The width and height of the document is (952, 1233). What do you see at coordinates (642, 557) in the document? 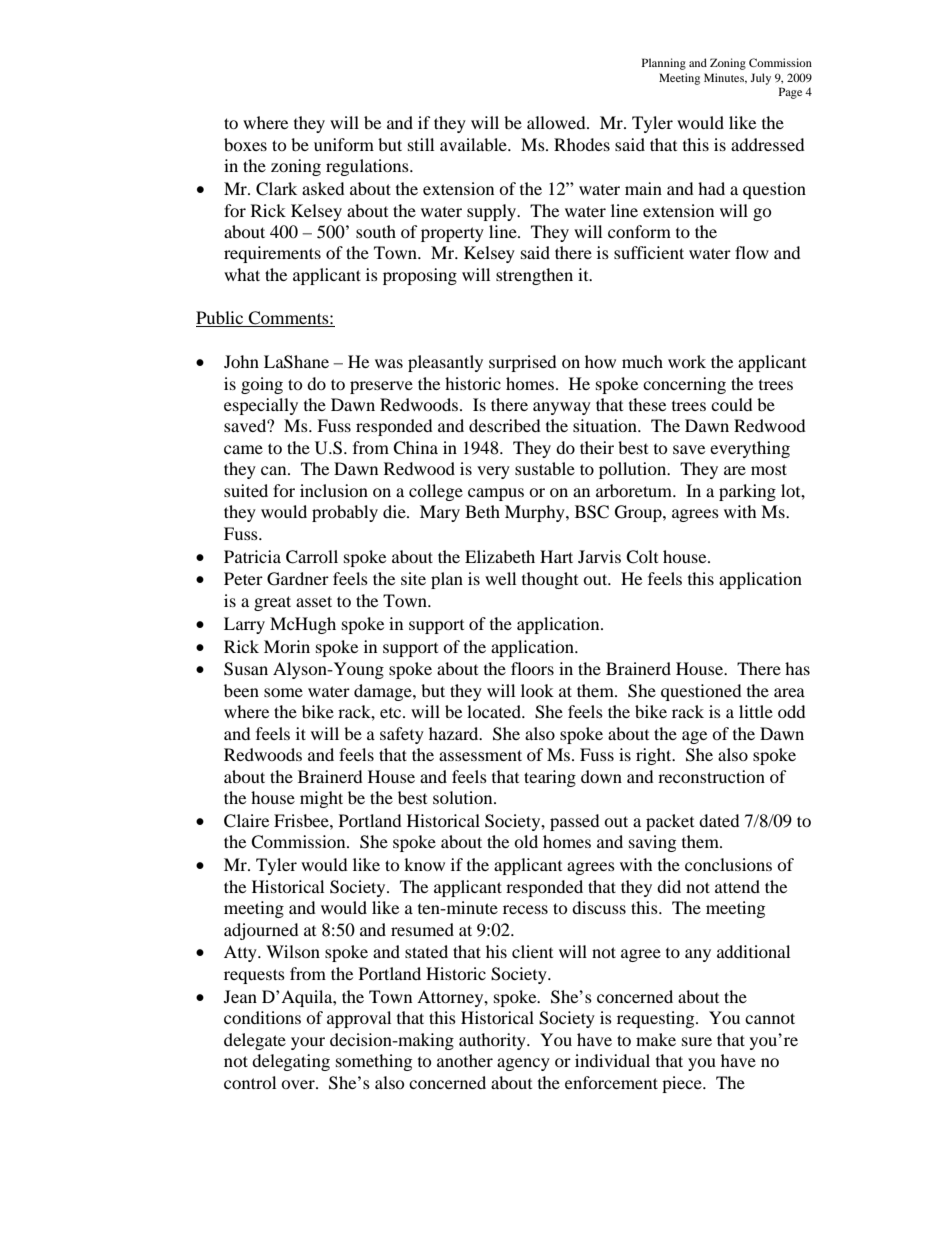
I see `Colt` at bounding box center [642, 557].
